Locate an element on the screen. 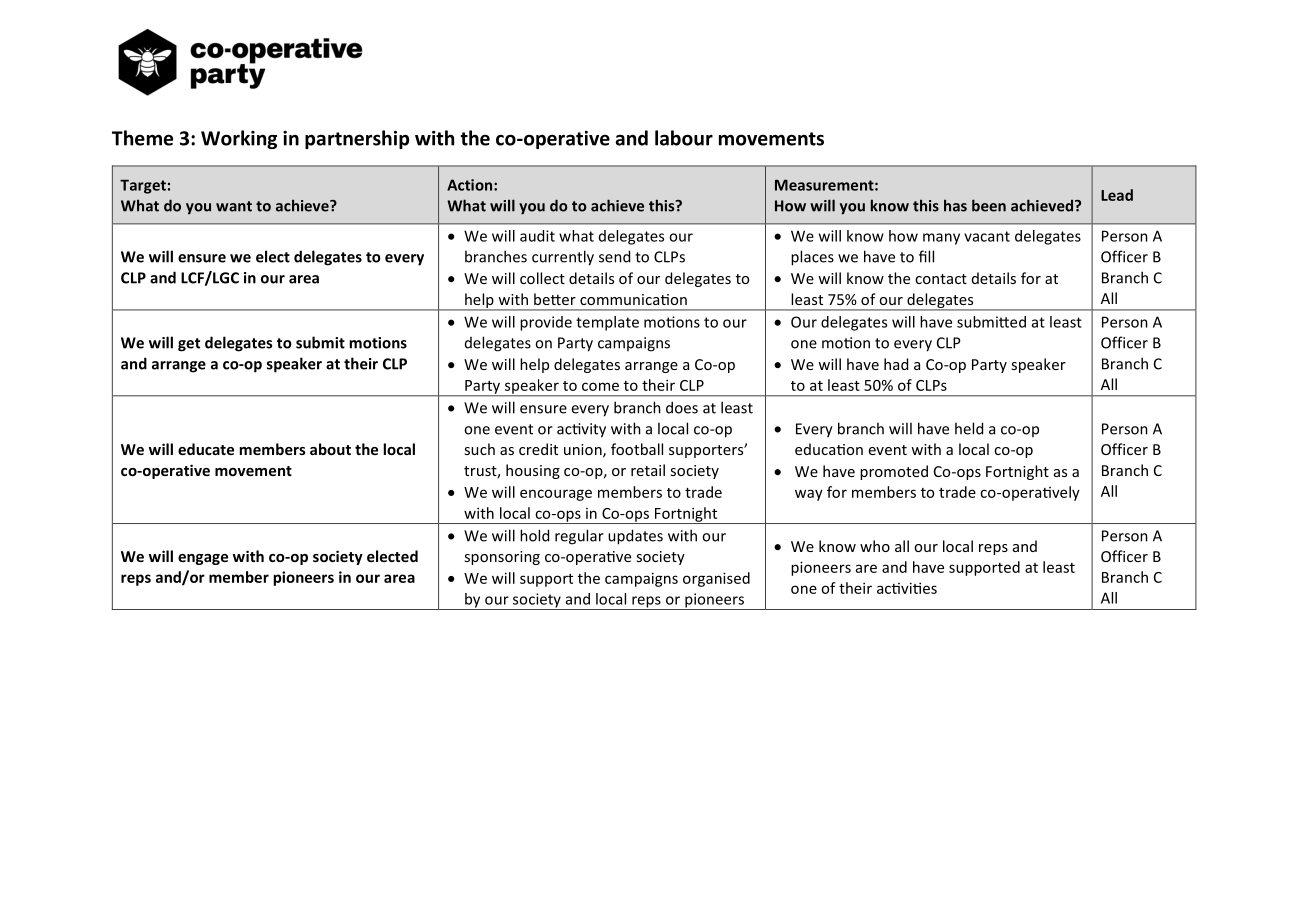 Image resolution: width=1308 pixels, height=924 pixels. Working is located at coordinates (239, 139).
